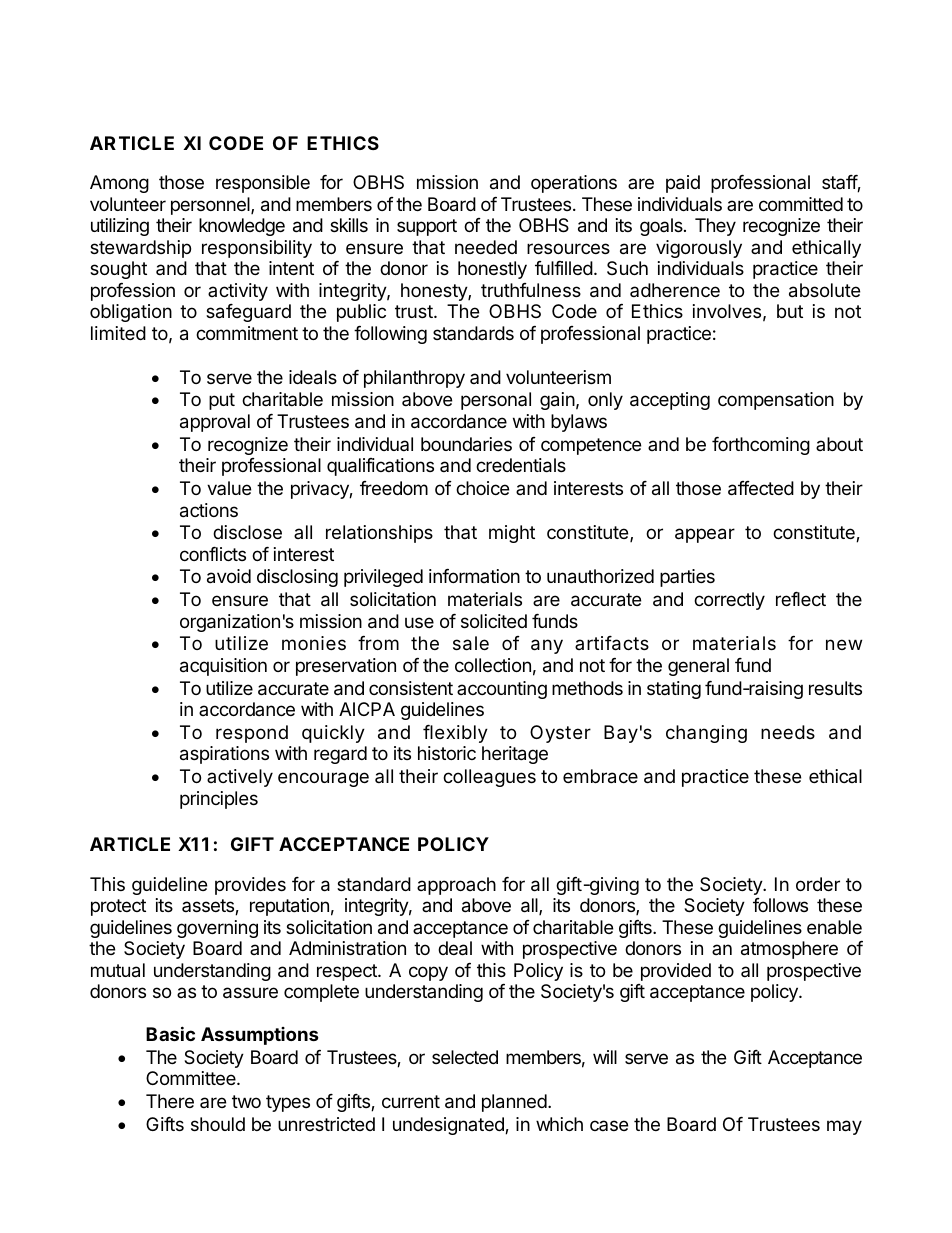  Describe the element at coordinates (493, 665) in the screenshot. I see `collection` at that location.
